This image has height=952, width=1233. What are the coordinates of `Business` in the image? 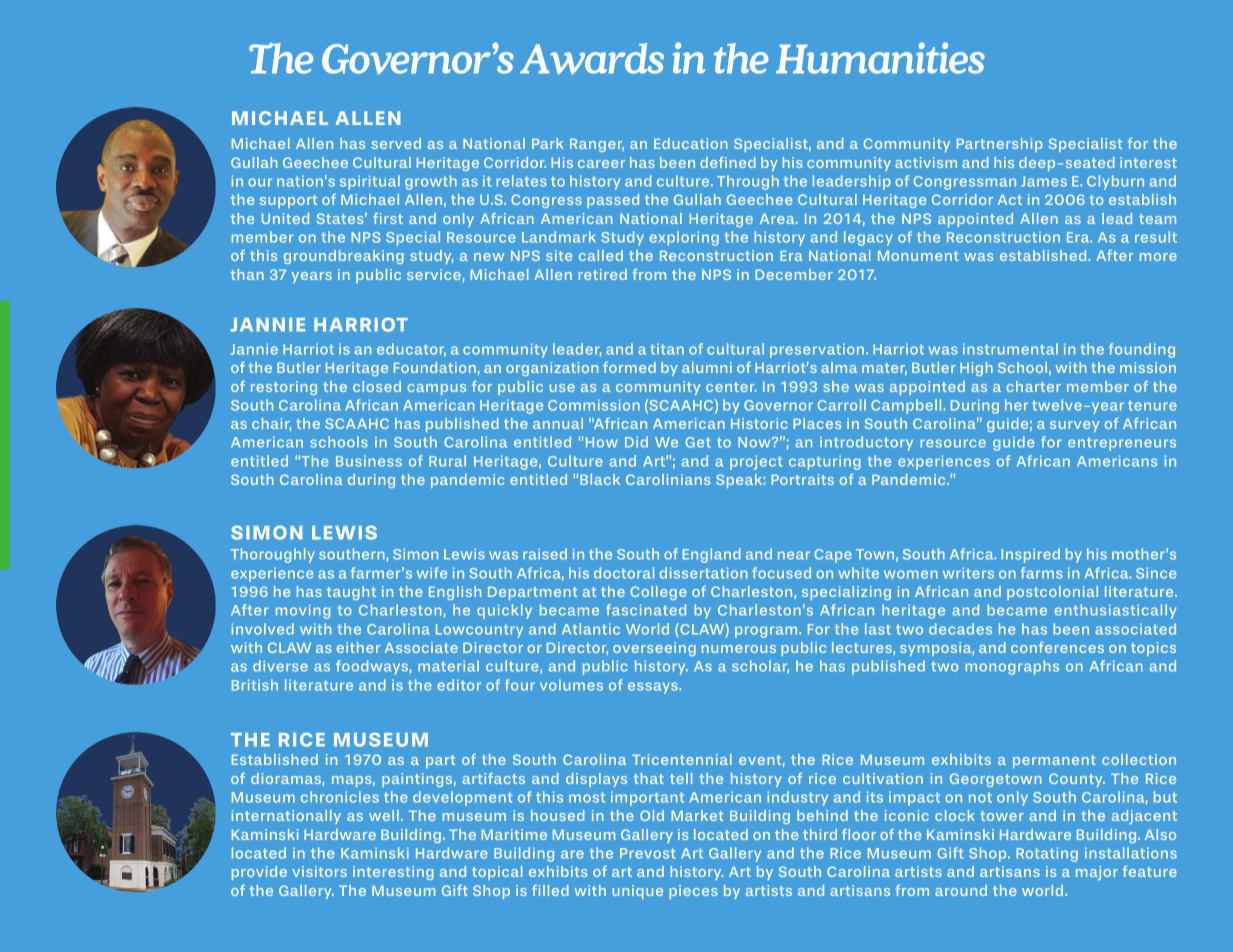 It's located at (369, 461).
